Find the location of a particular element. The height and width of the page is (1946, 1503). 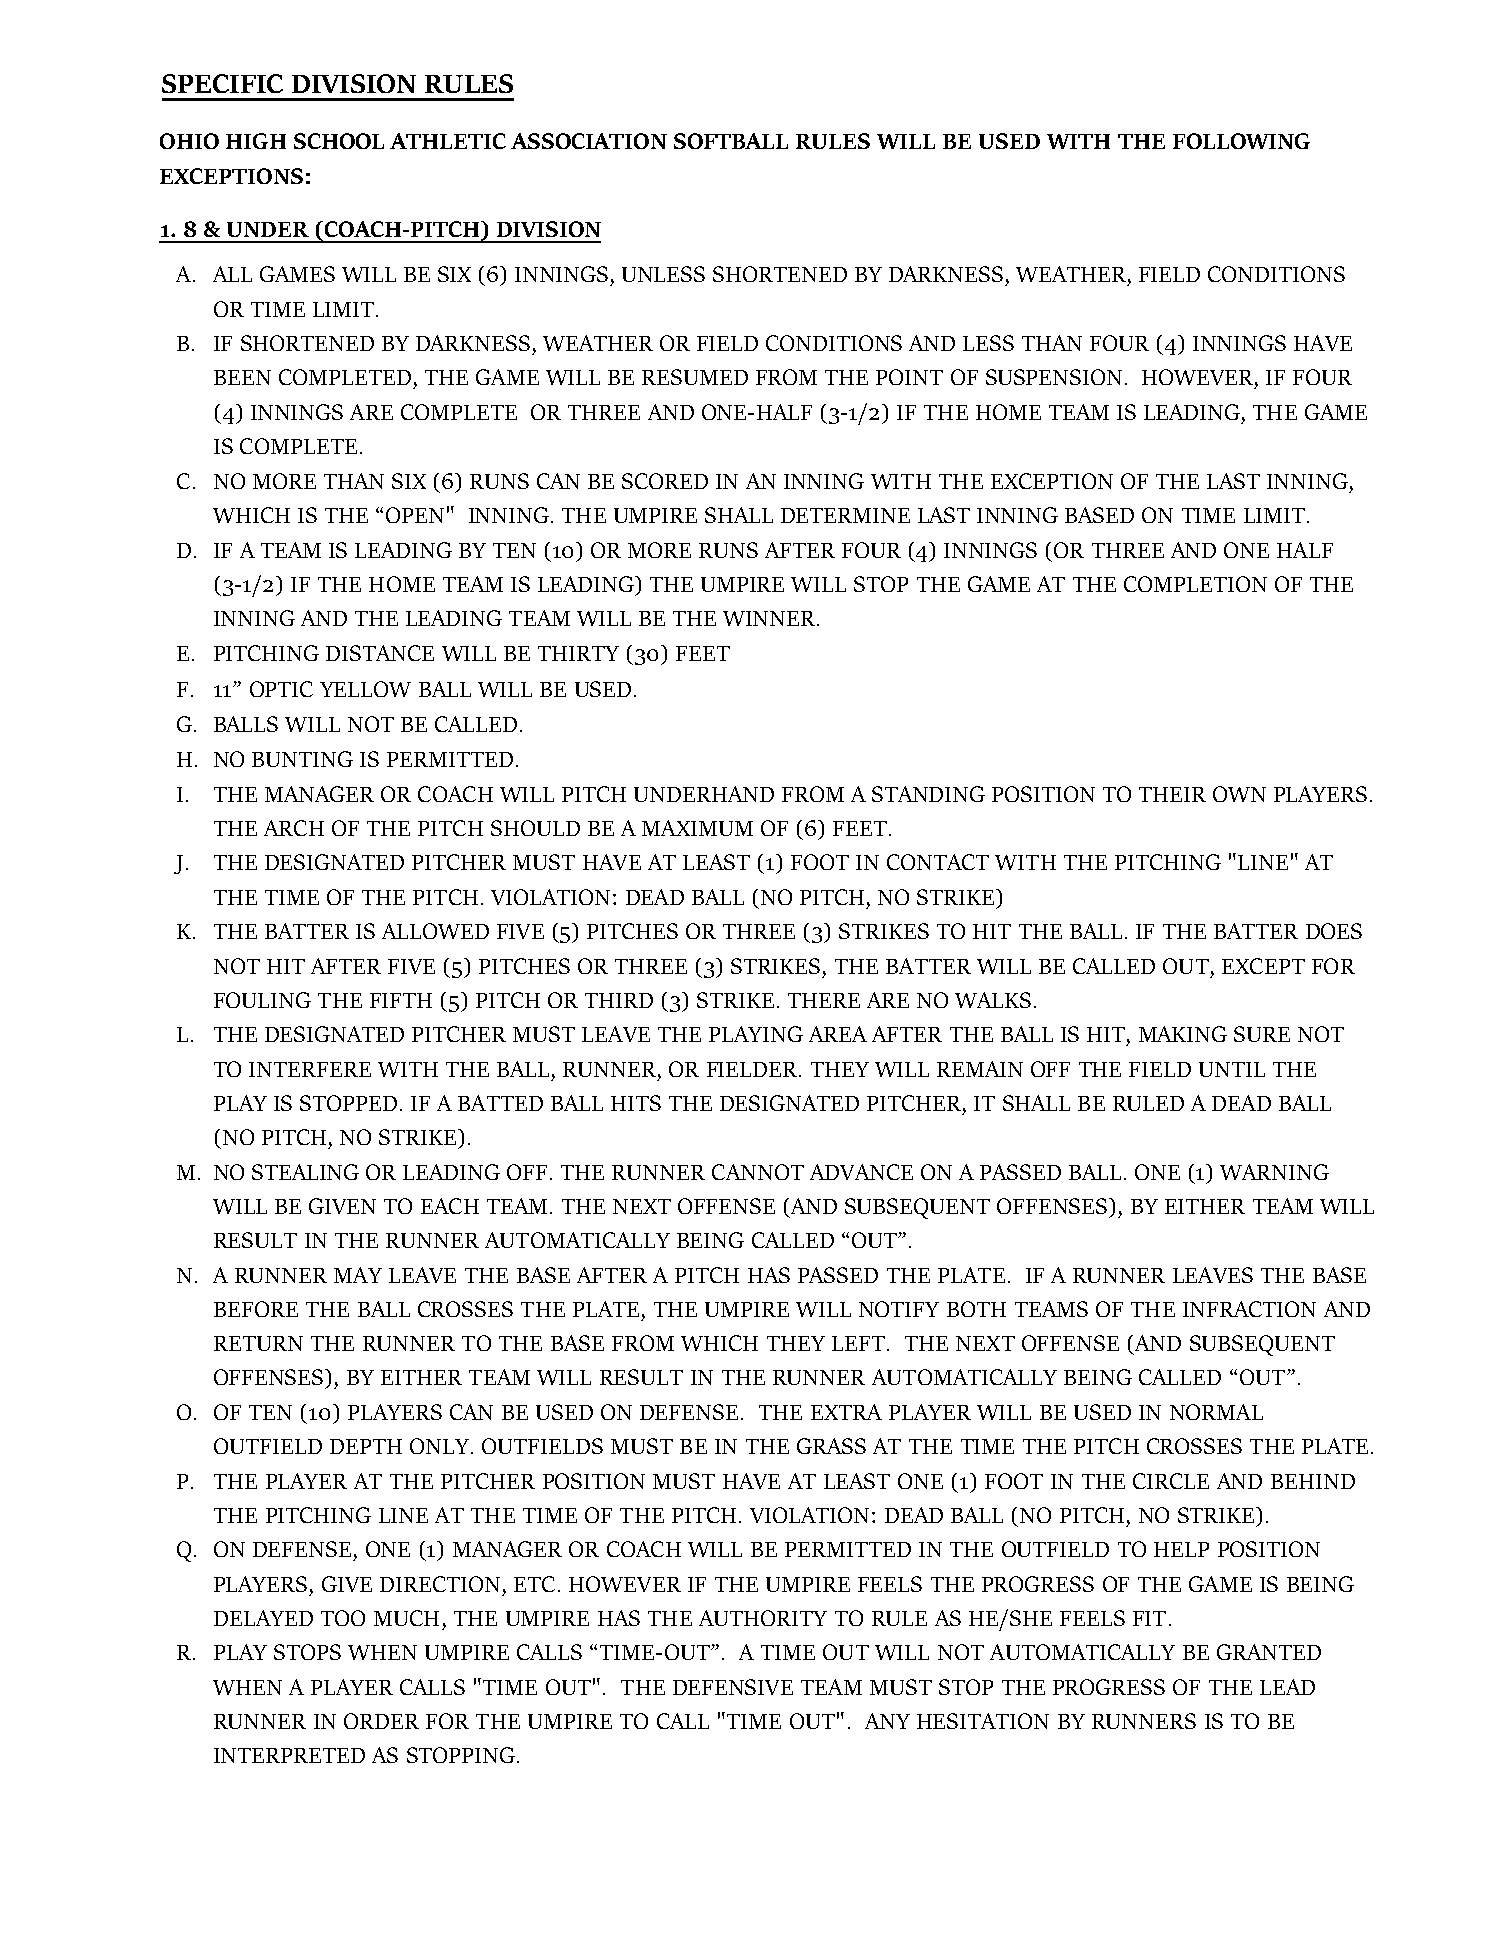

THERE is located at coordinates (824, 1000).
